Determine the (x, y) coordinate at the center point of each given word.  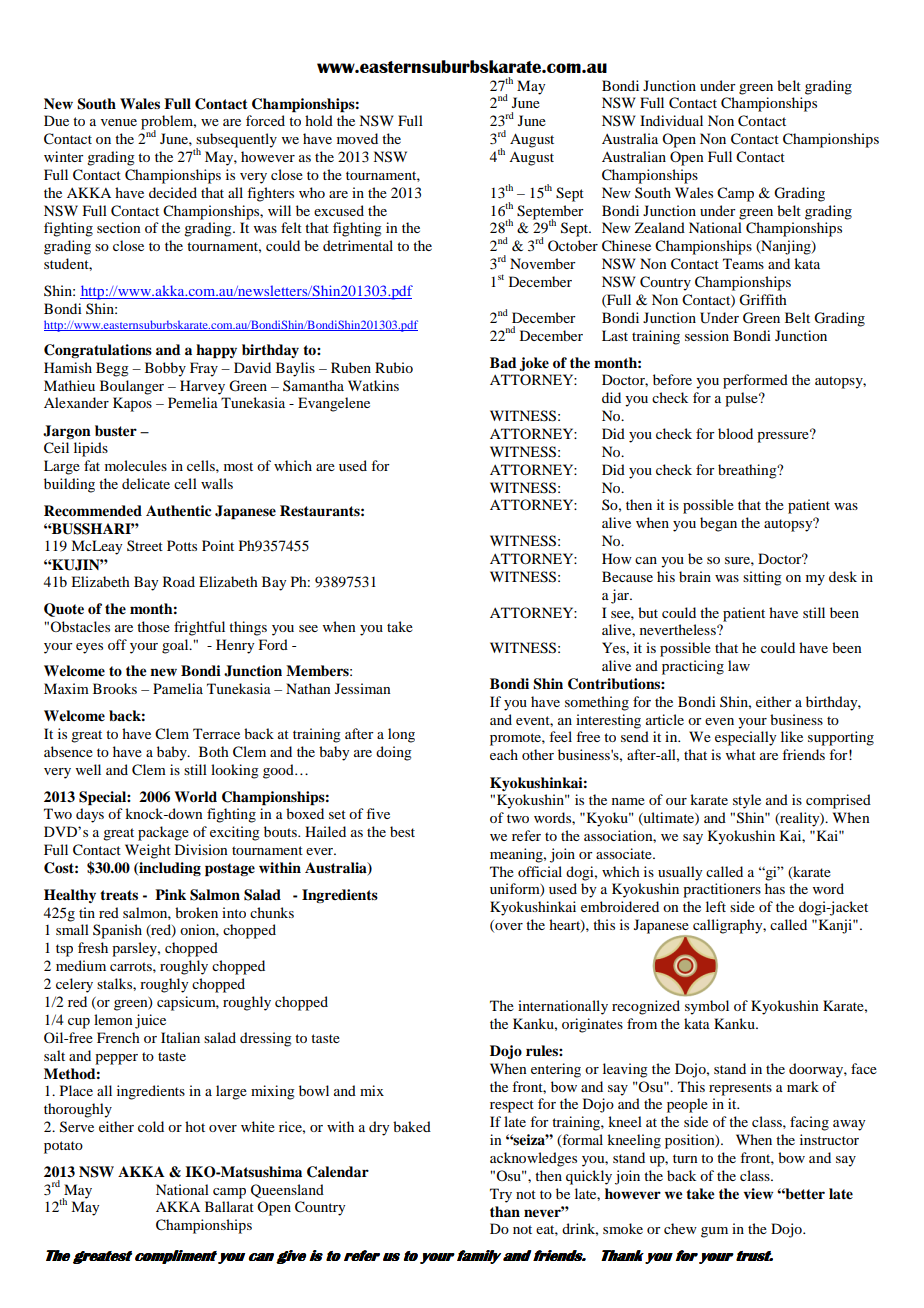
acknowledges (533, 1159)
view (758, 1193)
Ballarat (229, 1206)
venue (119, 122)
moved (357, 138)
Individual (671, 120)
